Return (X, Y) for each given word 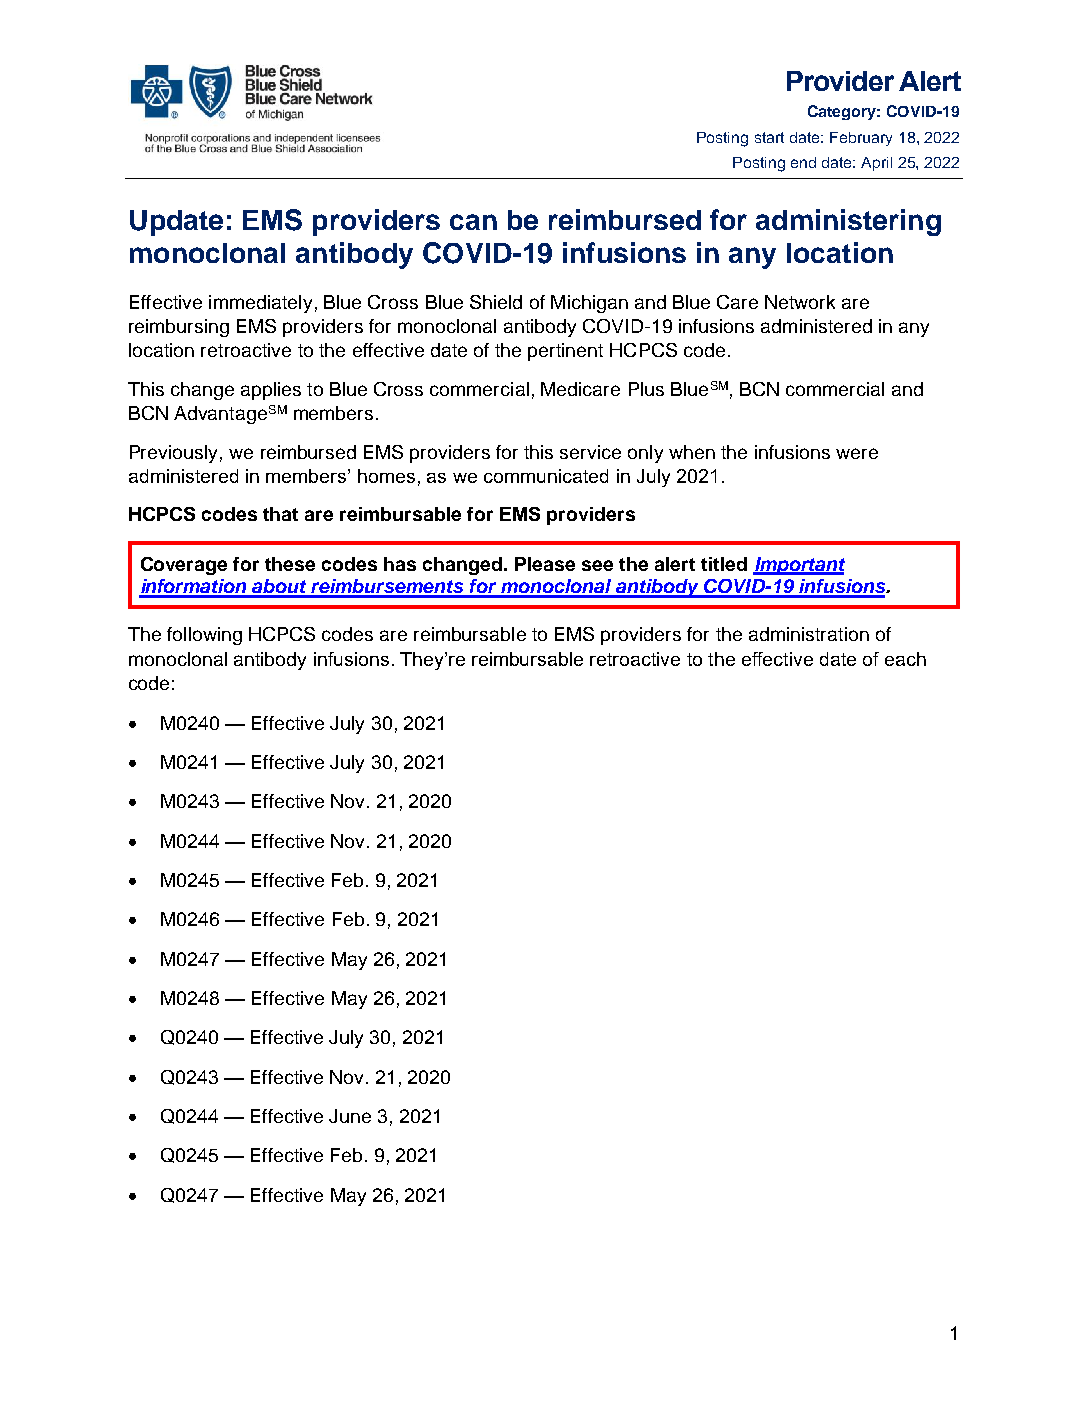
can (473, 222)
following (204, 636)
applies (271, 391)
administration (809, 634)
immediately (260, 304)
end (803, 162)
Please (545, 564)
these (290, 564)
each (905, 659)
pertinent (565, 352)
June (350, 1116)
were (857, 453)
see (597, 565)
